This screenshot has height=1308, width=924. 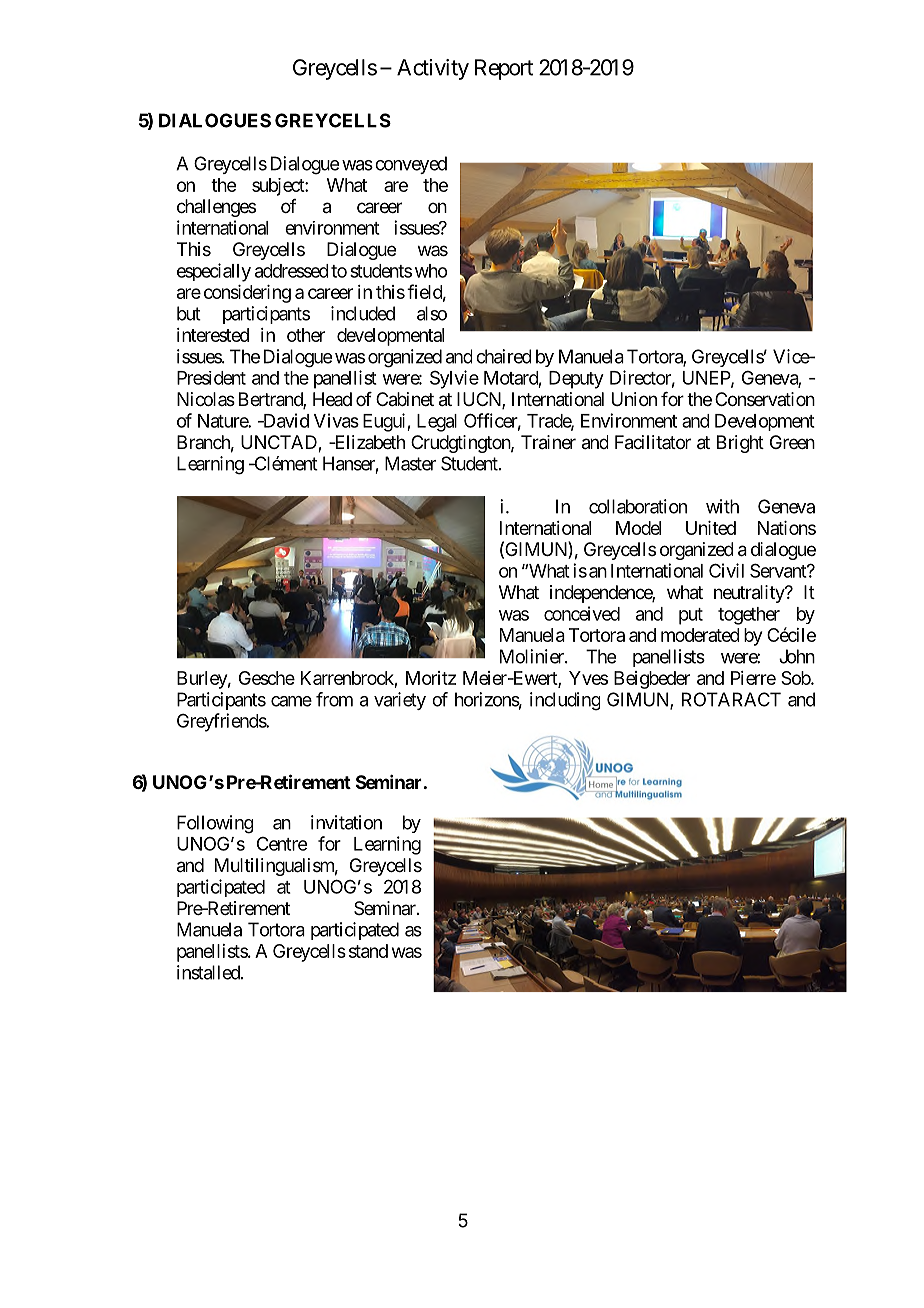 I want to click on Activity, so click(x=433, y=69).
